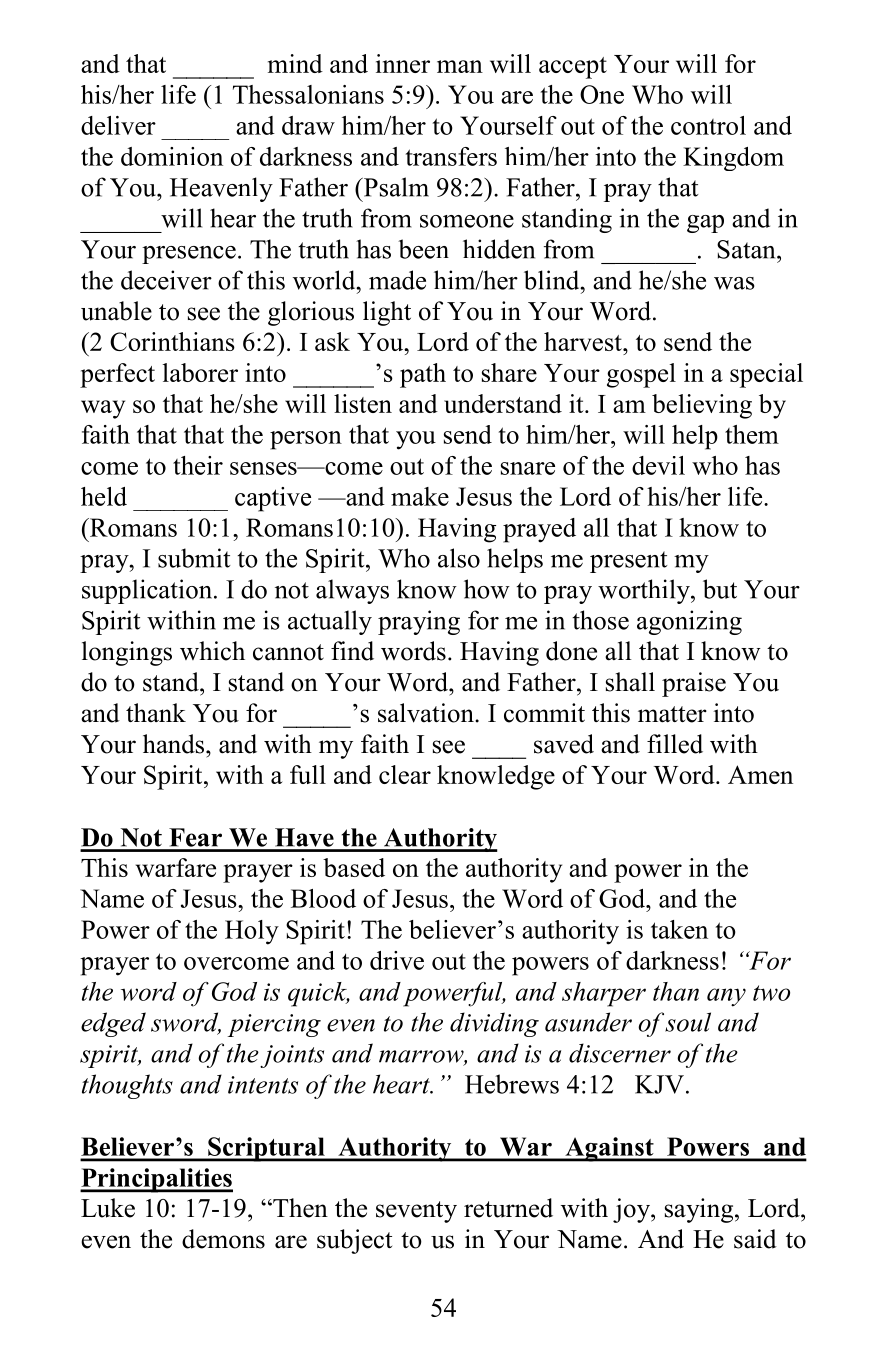  Describe the element at coordinates (755, 1239) in the screenshot. I see `said` at that location.
